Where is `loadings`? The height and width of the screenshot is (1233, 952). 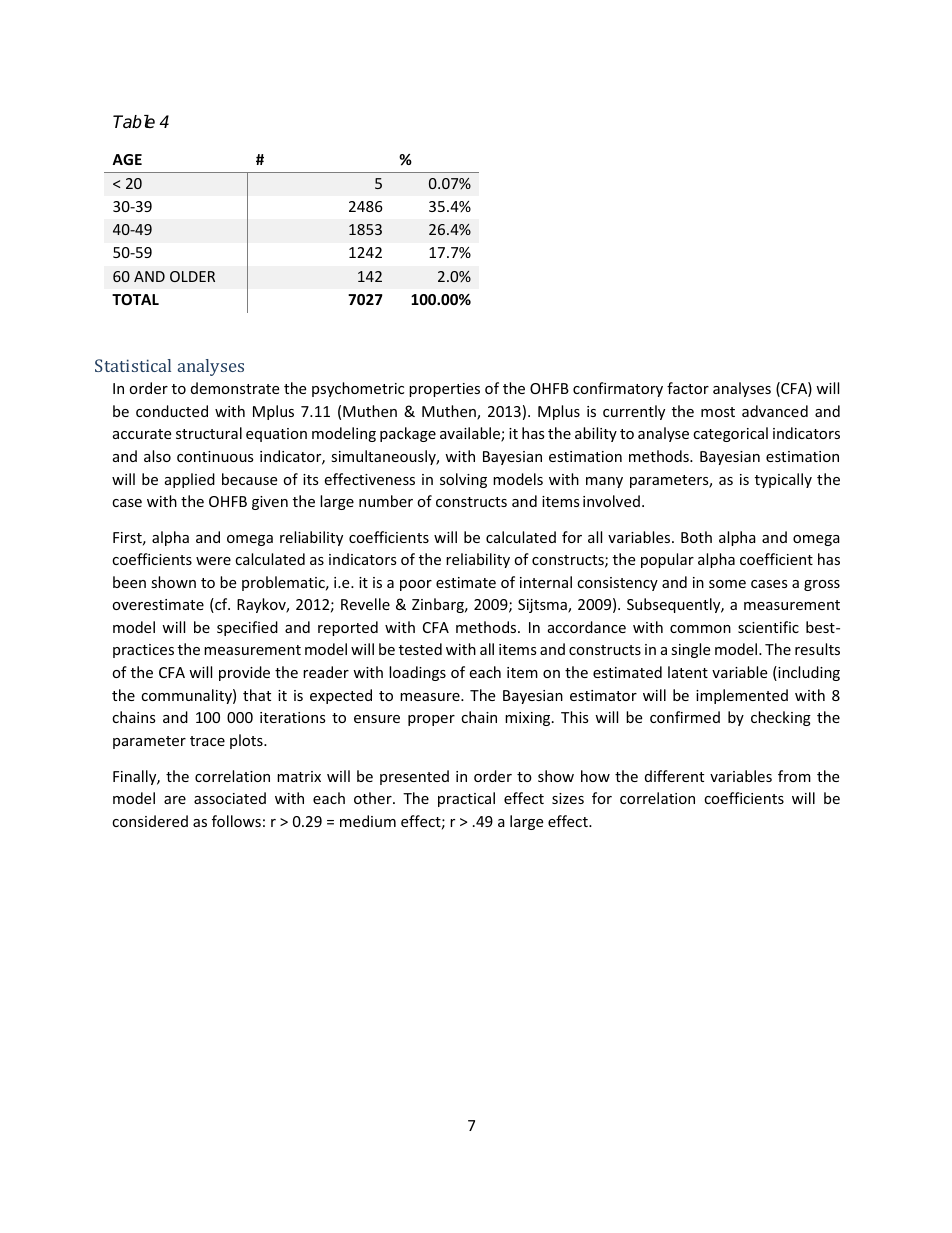 loadings is located at coordinates (417, 673).
